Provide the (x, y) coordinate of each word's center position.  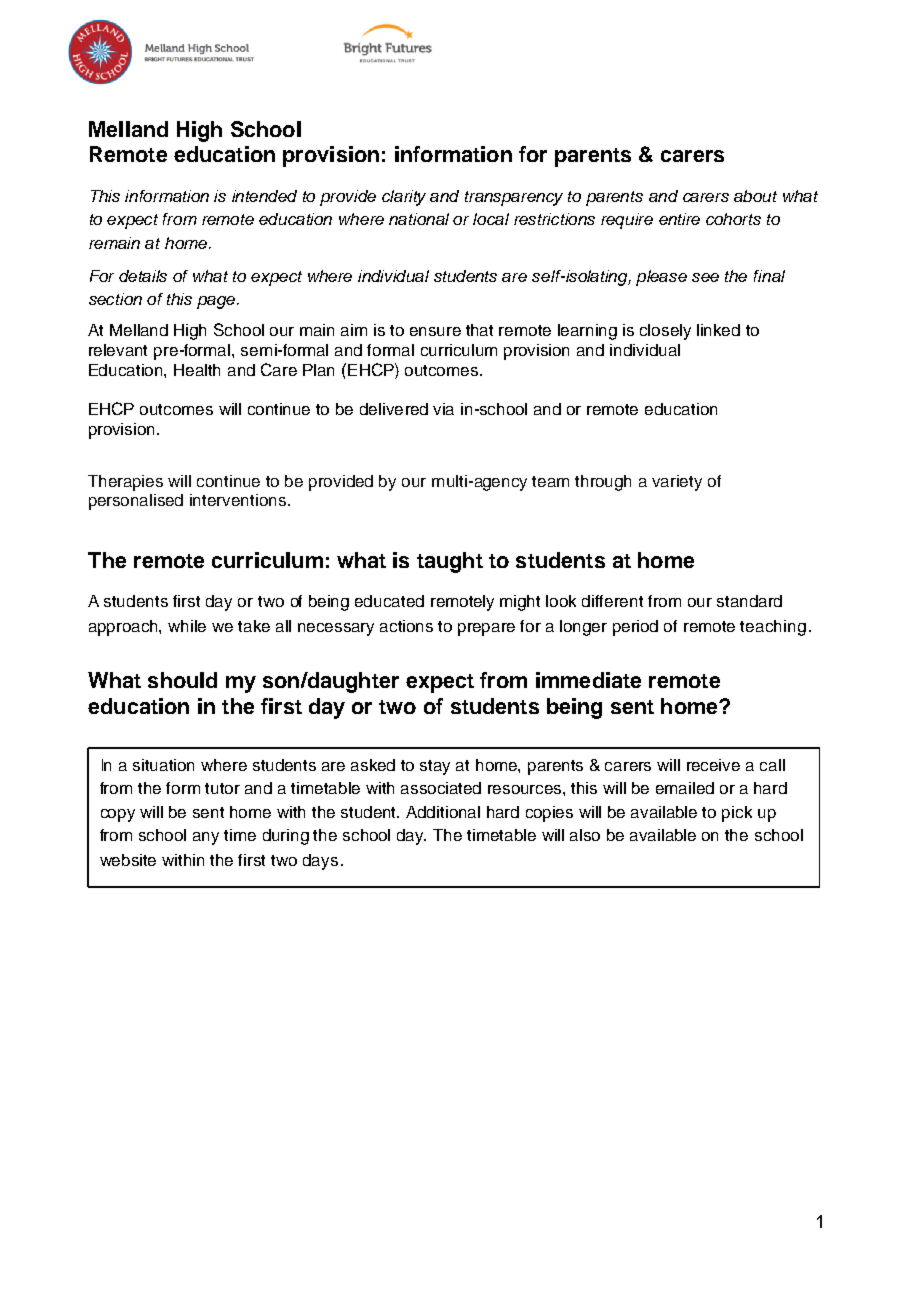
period (635, 628)
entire (679, 219)
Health (197, 370)
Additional (443, 812)
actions (406, 626)
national (419, 219)
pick (737, 814)
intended (264, 196)
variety (677, 483)
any (206, 838)
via (443, 409)
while (187, 626)
